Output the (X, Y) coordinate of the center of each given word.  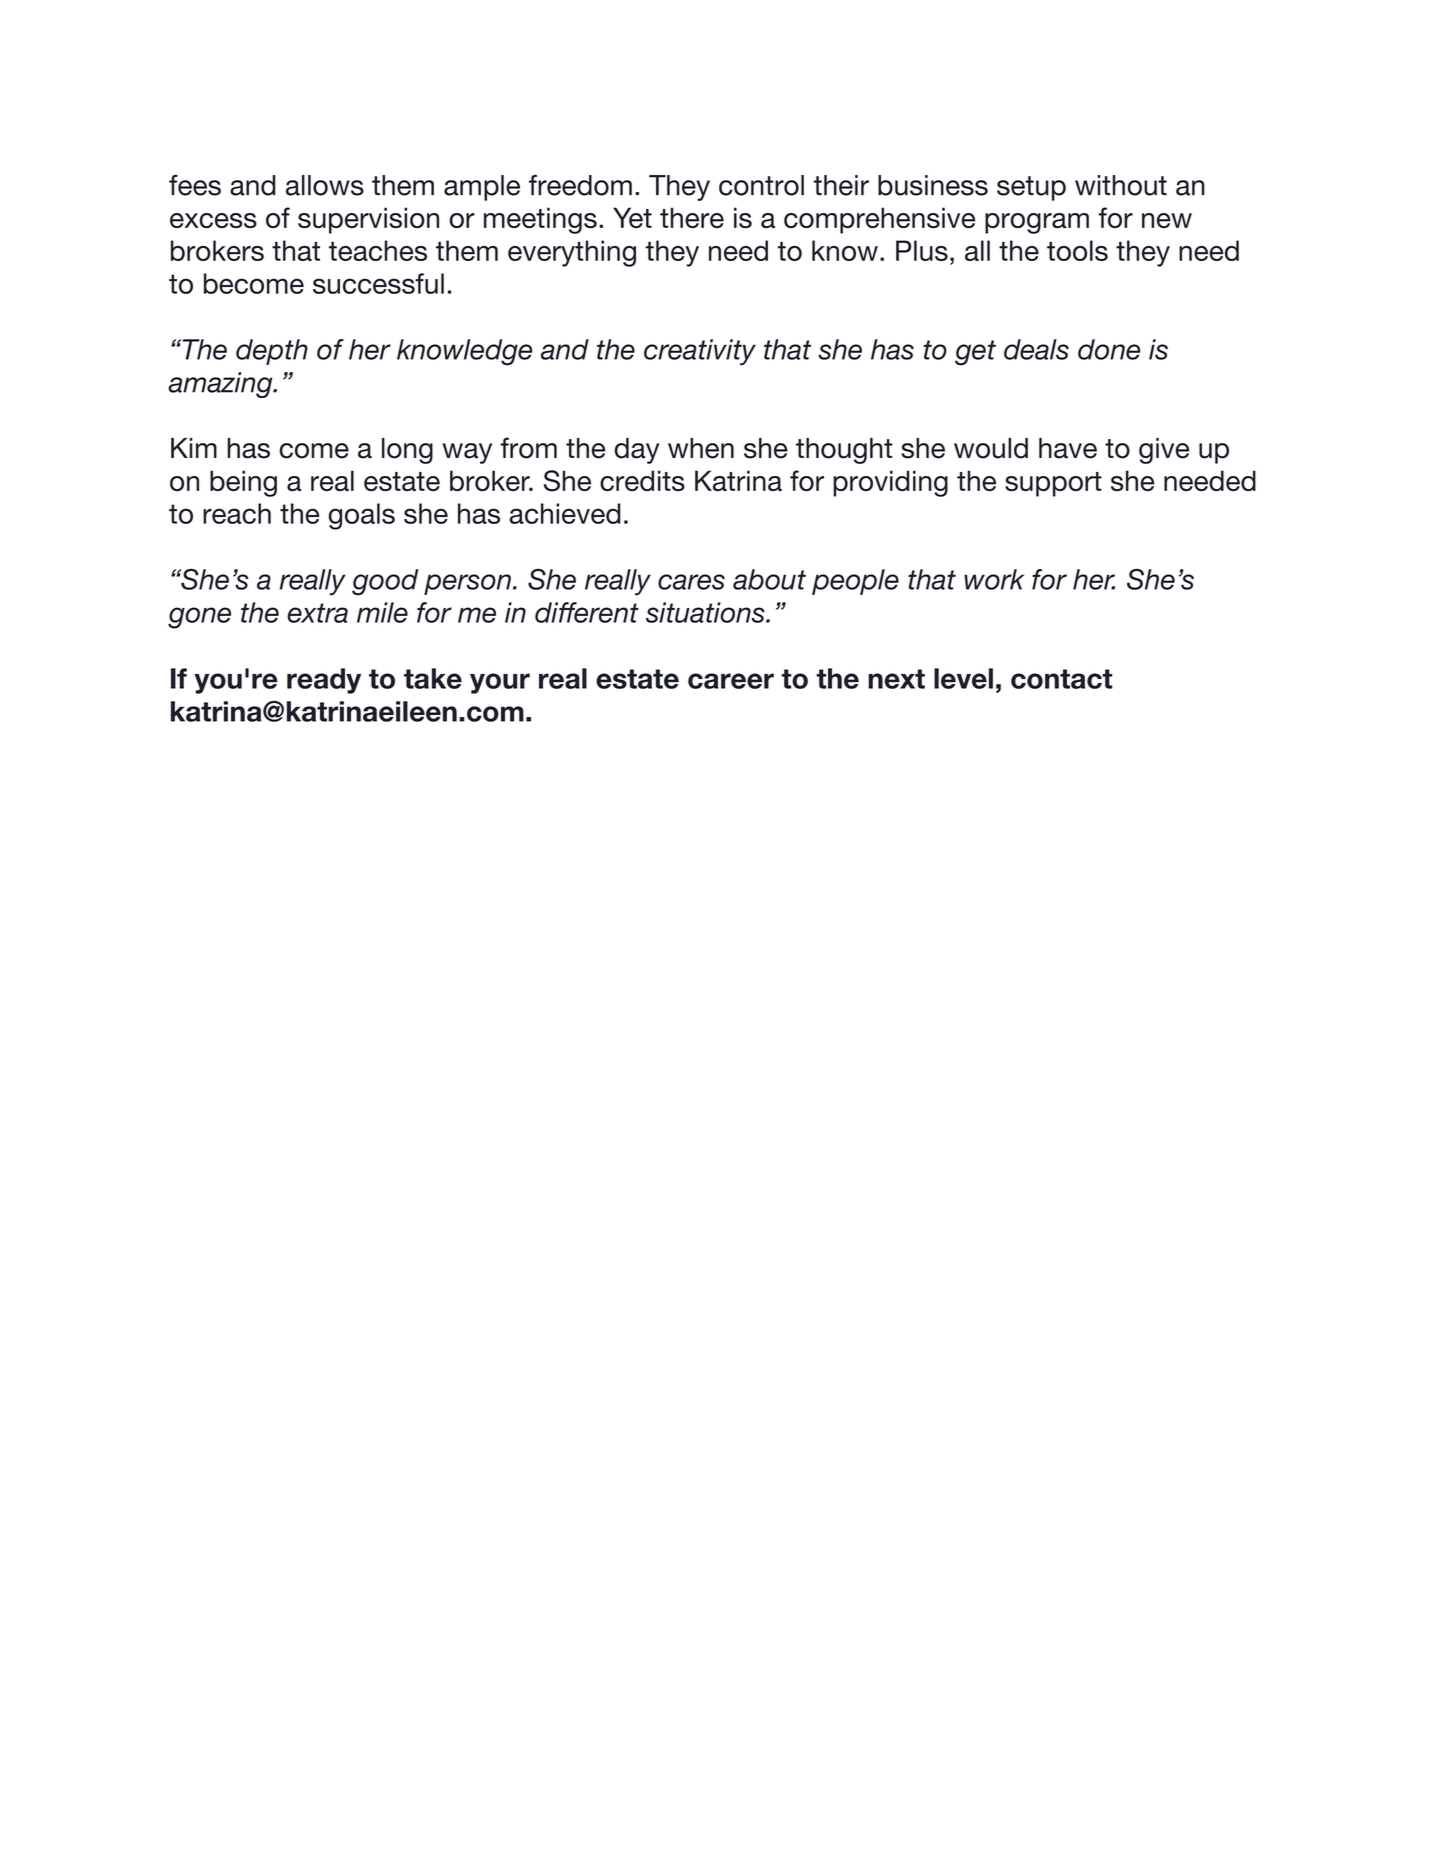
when (701, 448)
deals (1036, 349)
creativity (700, 352)
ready (324, 681)
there (692, 217)
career (731, 681)
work (994, 579)
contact (1061, 679)
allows (325, 185)
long (407, 451)
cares (691, 582)
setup (1031, 188)
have (1068, 448)
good (385, 582)
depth (272, 352)
